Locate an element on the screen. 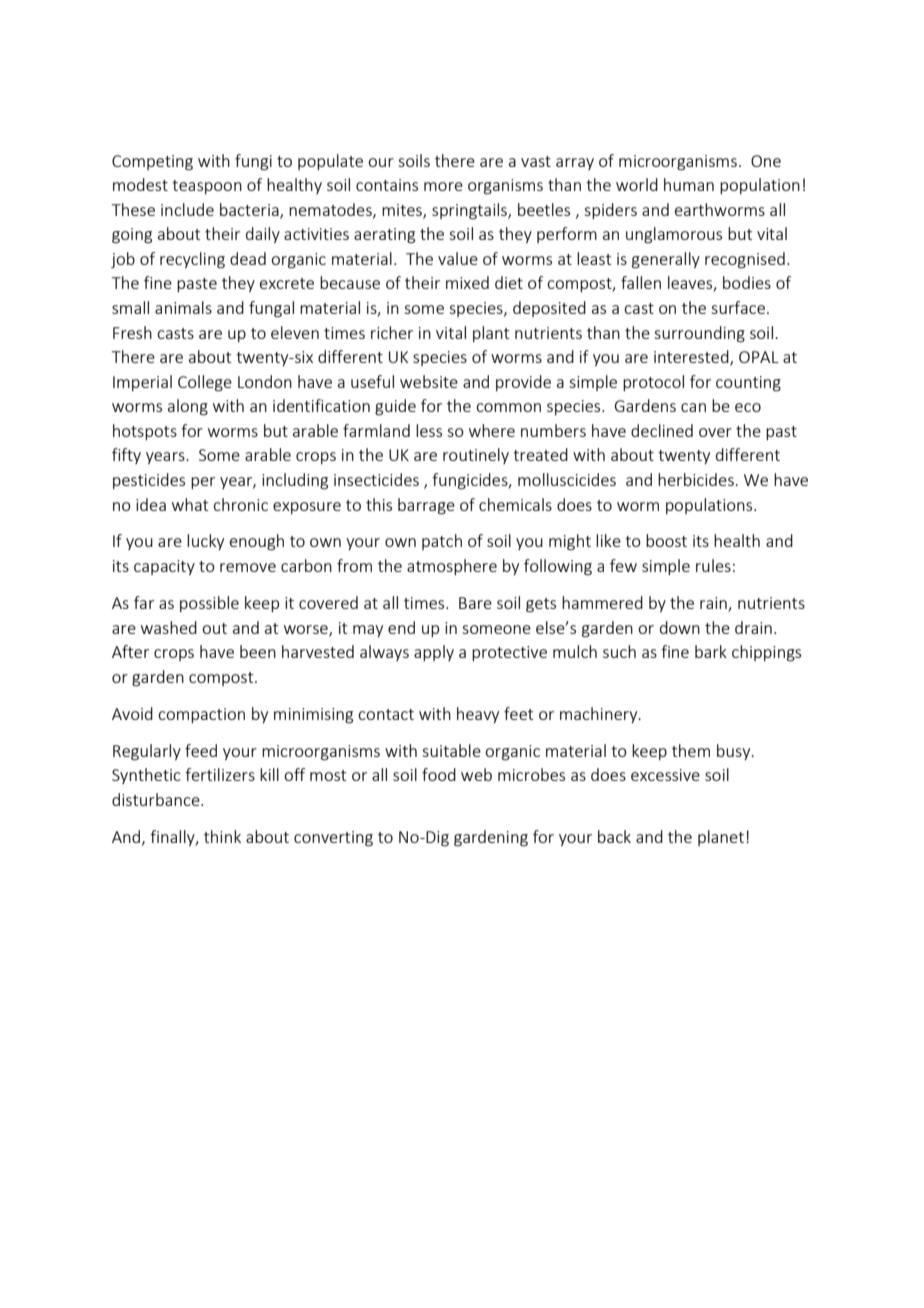 The image size is (924, 1308). include is located at coordinates (187, 209).
